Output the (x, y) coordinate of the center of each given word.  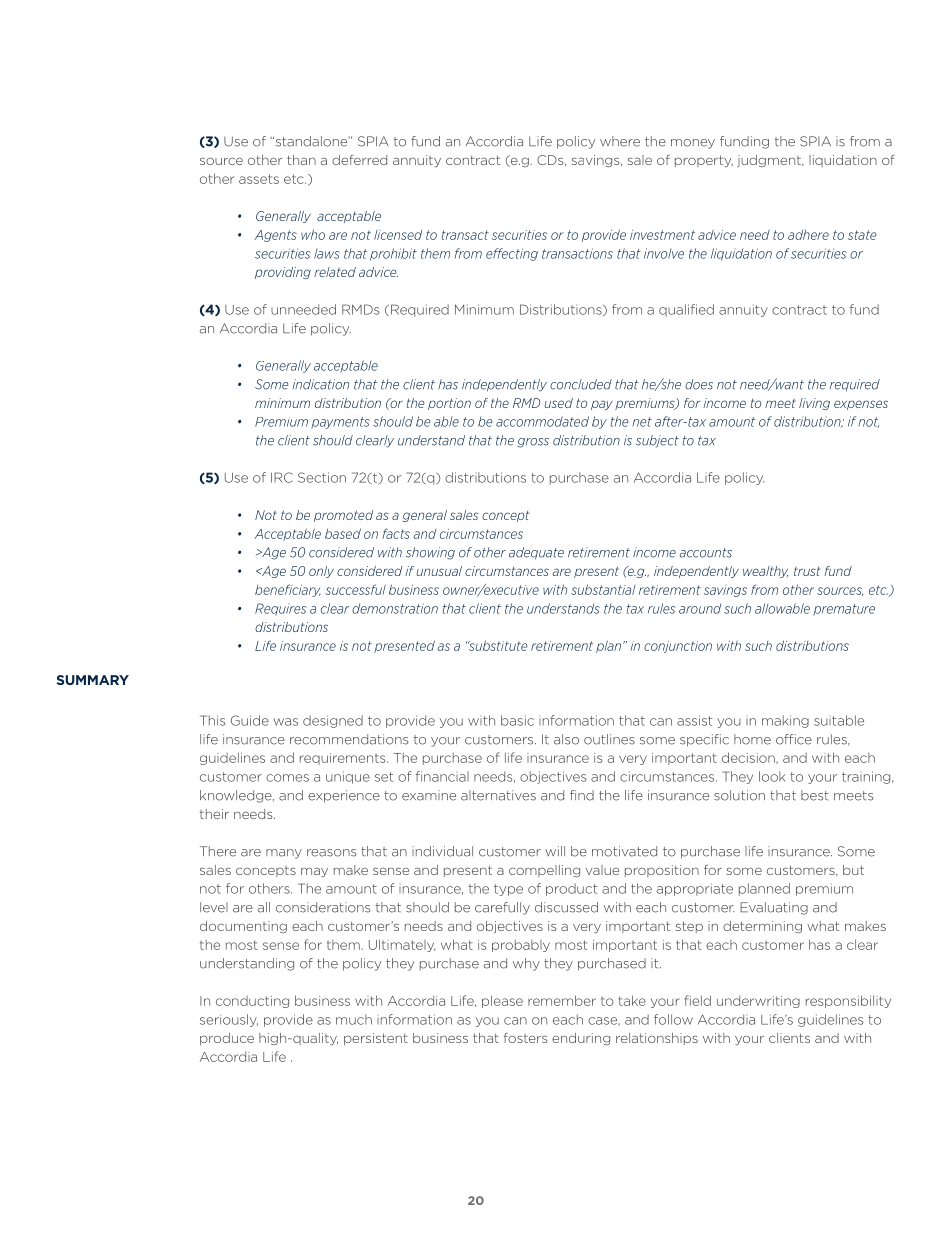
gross (533, 443)
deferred (359, 160)
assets (259, 179)
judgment (770, 161)
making (785, 721)
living (814, 404)
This (213, 720)
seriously (229, 1020)
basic (517, 720)
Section (322, 477)
